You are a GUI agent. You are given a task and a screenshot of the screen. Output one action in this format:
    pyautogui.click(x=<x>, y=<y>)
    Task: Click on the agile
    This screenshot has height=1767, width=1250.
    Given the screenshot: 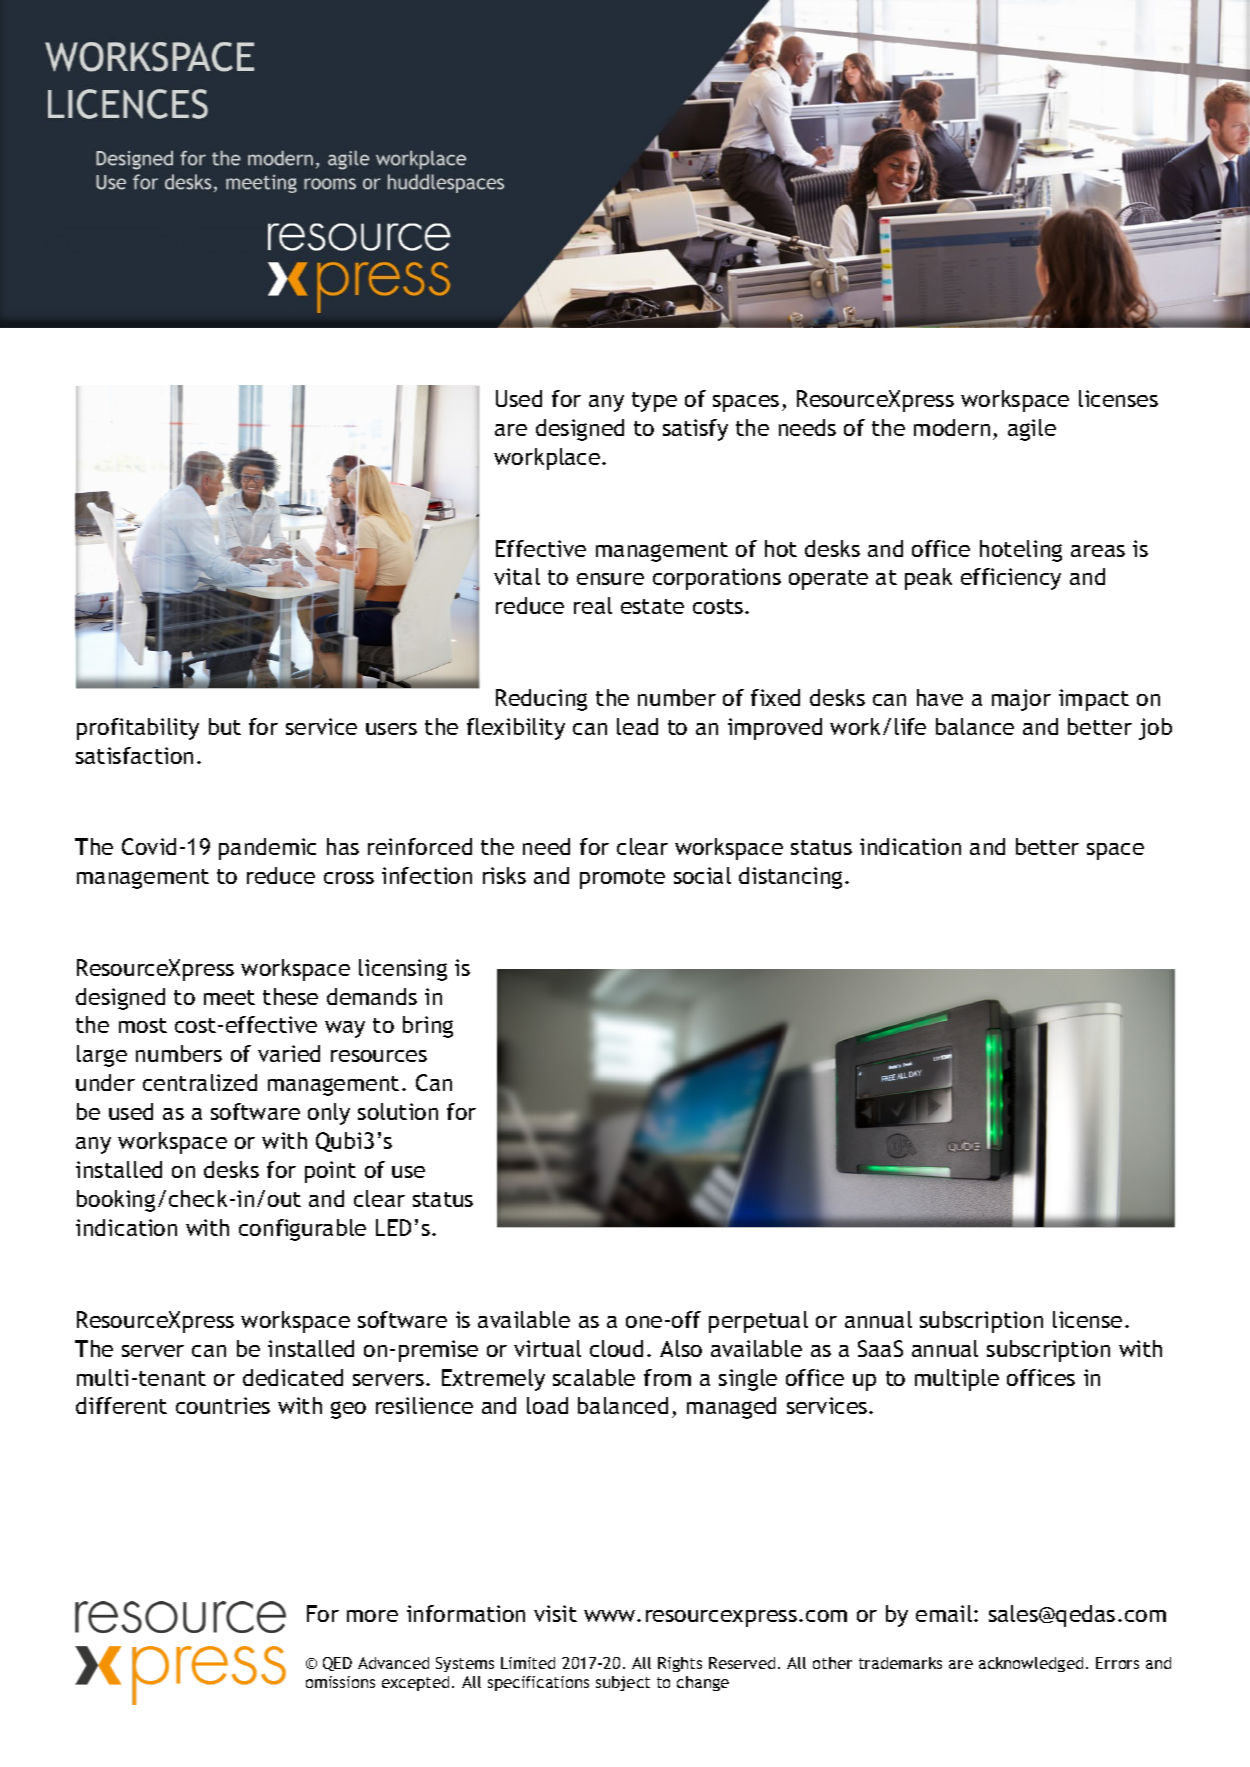 What is the action you would take?
    pyautogui.click(x=1032, y=430)
